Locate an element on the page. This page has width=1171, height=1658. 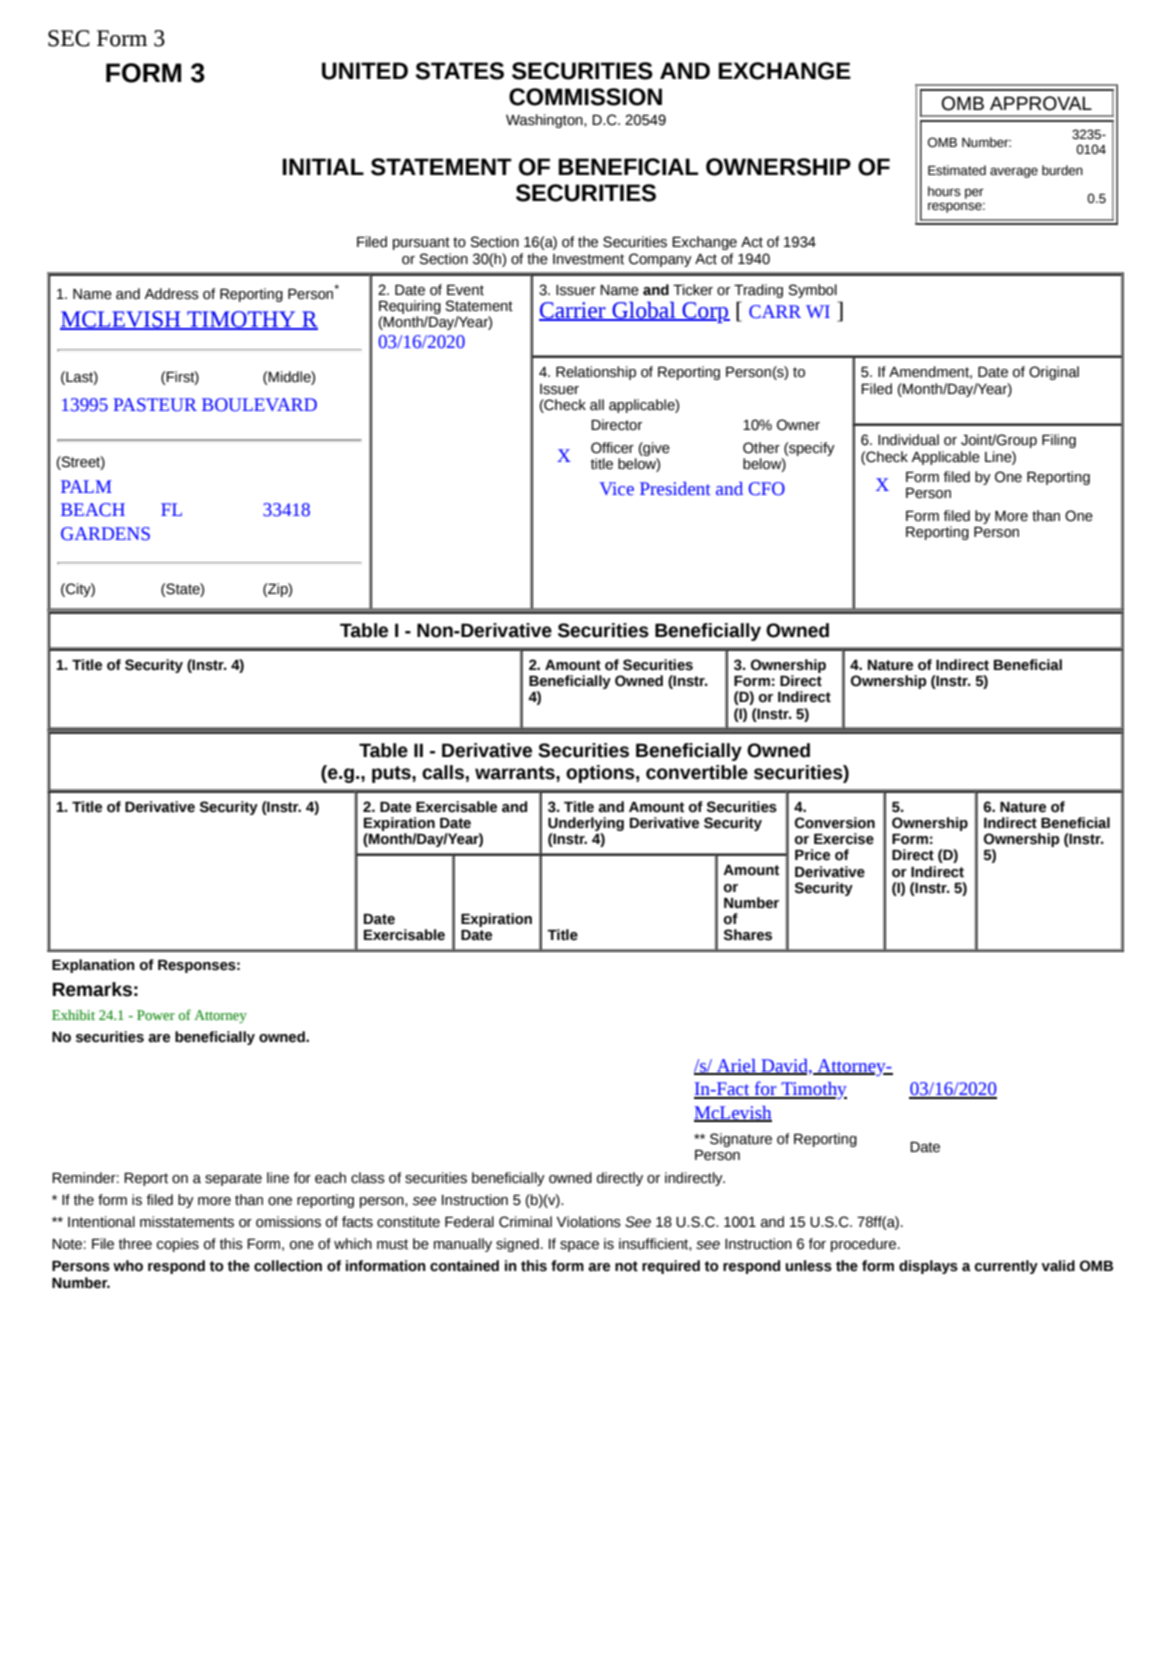
INITIAL is located at coordinates (323, 166).
